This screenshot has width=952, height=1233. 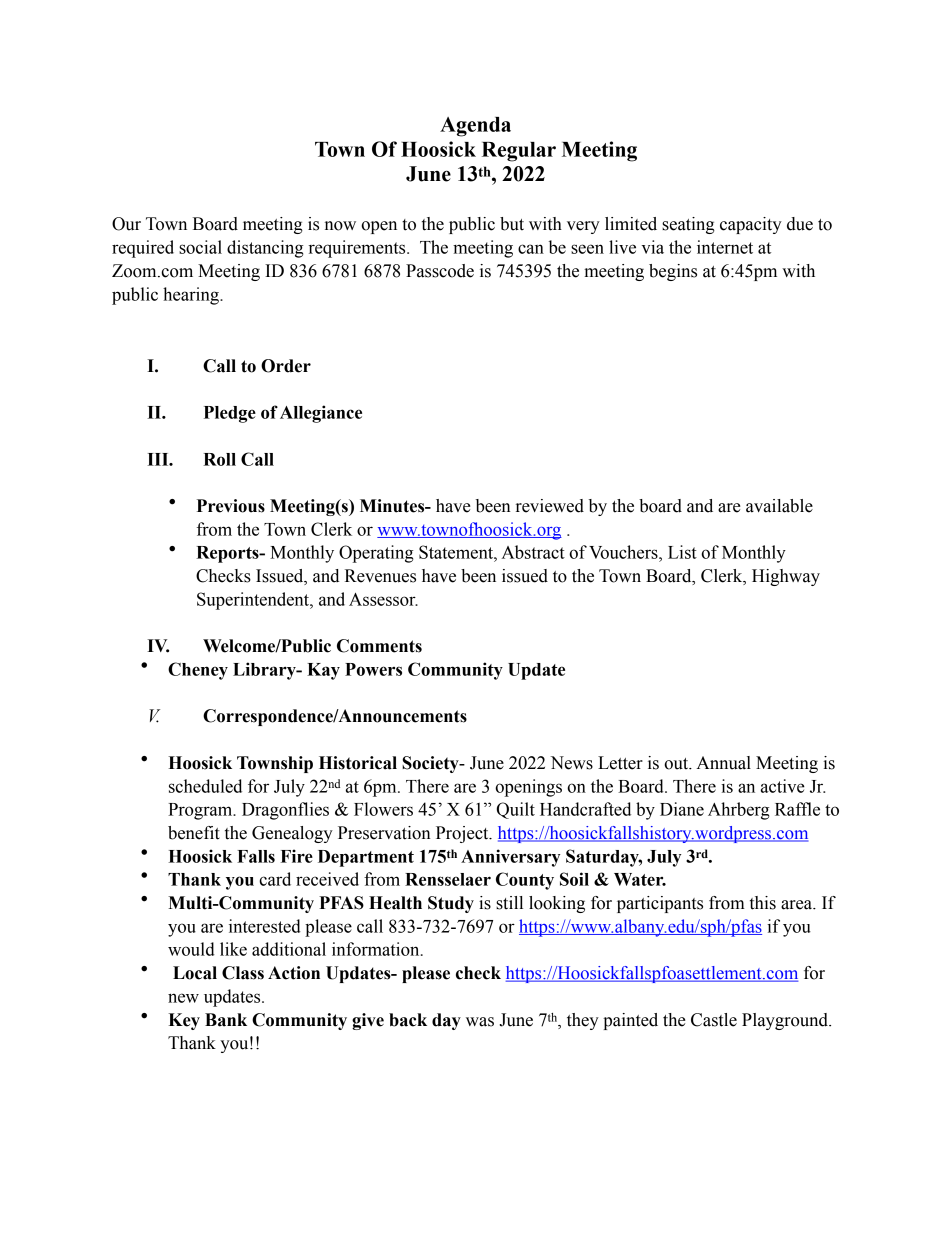 I want to click on Superintendent, so click(x=254, y=601).
